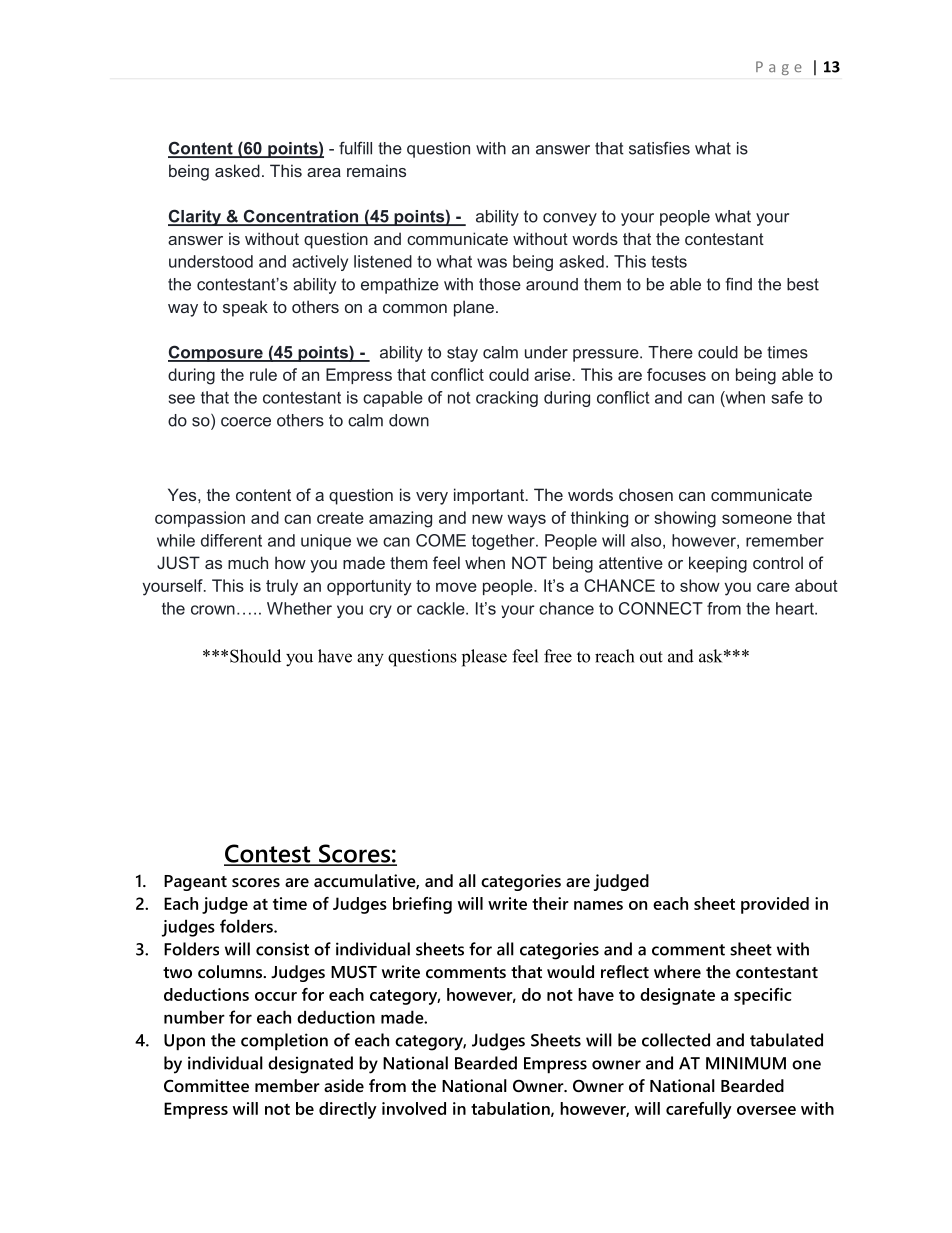 Image resolution: width=952 pixels, height=1233 pixels. What do you see at coordinates (246, 422) in the page?
I see `coerce` at bounding box center [246, 422].
